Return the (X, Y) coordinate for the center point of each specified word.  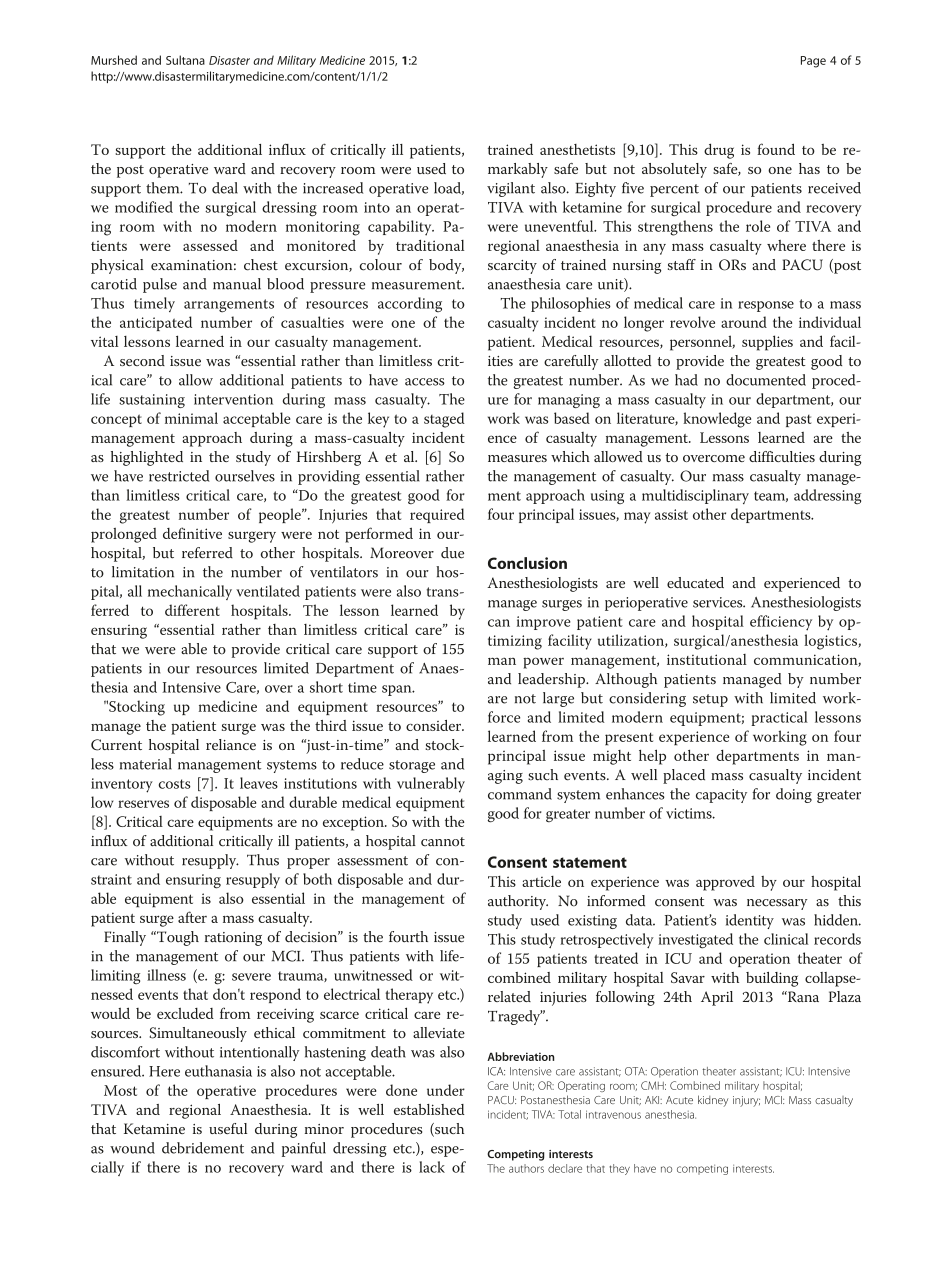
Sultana (185, 60)
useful (228, 1128)
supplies (767, 343)
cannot (443, 842)
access (425, 382)
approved (725, 883)
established (429, 1109)
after (192, 917)
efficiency (781, 623)
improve (544, 623)
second (142, 360)
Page (813, 62)
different (192, 610)
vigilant (511, 189)
